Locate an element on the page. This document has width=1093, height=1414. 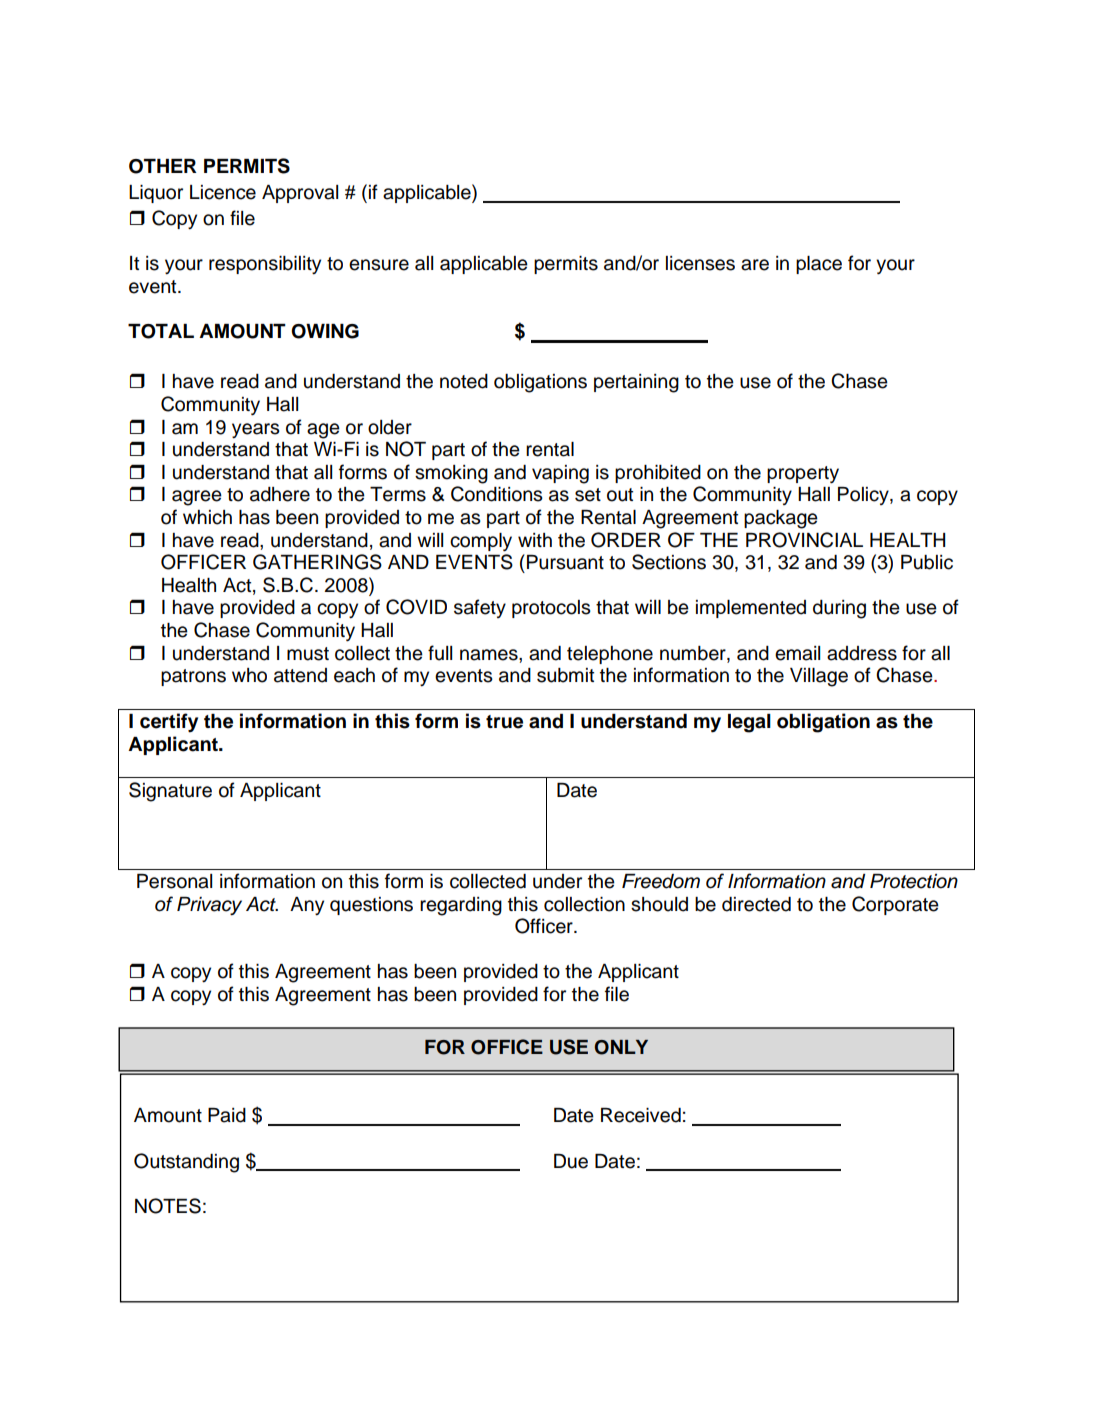
Received is located at coordinates (641, 1115).
